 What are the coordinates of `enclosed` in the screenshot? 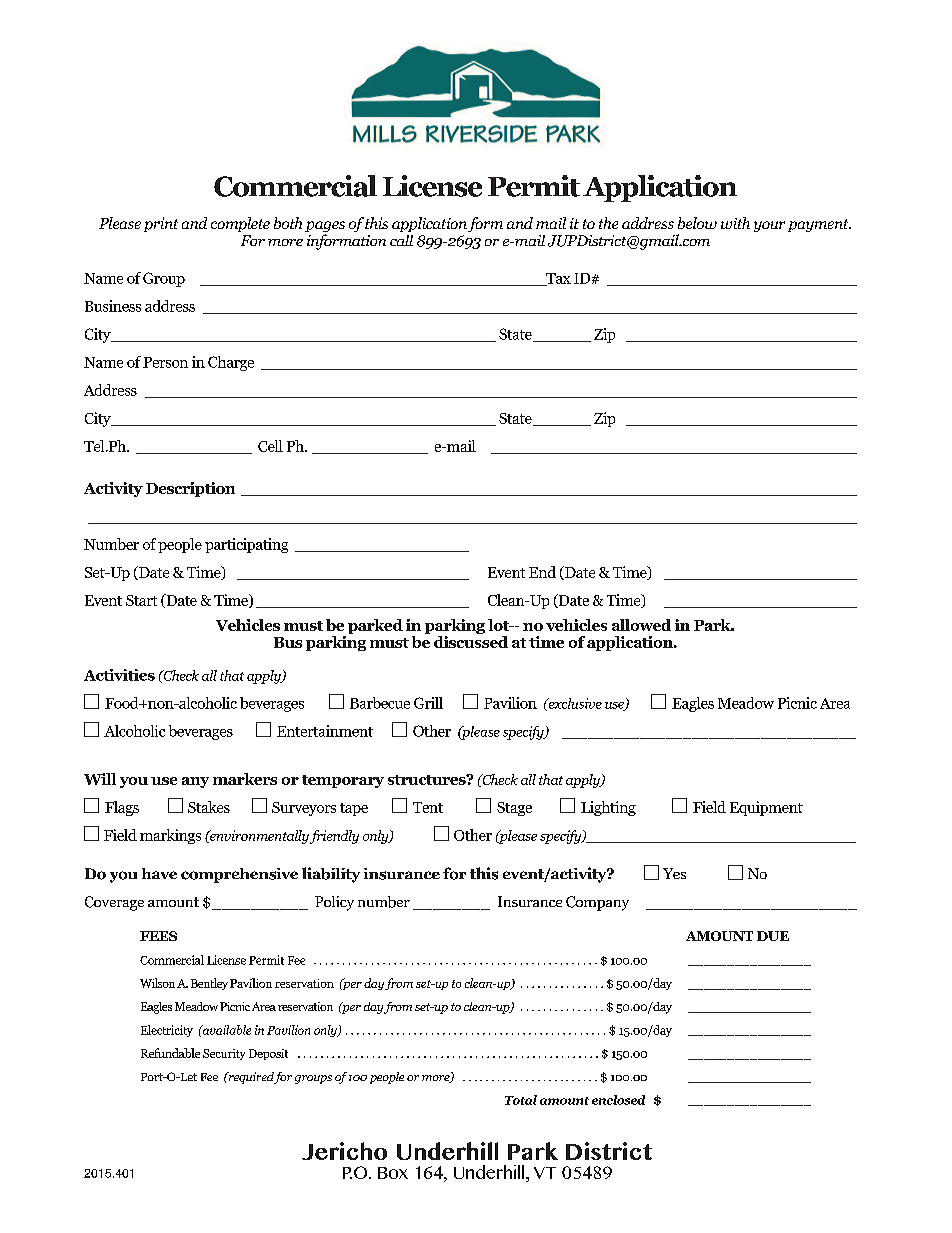 It's located at (618, 1100).
